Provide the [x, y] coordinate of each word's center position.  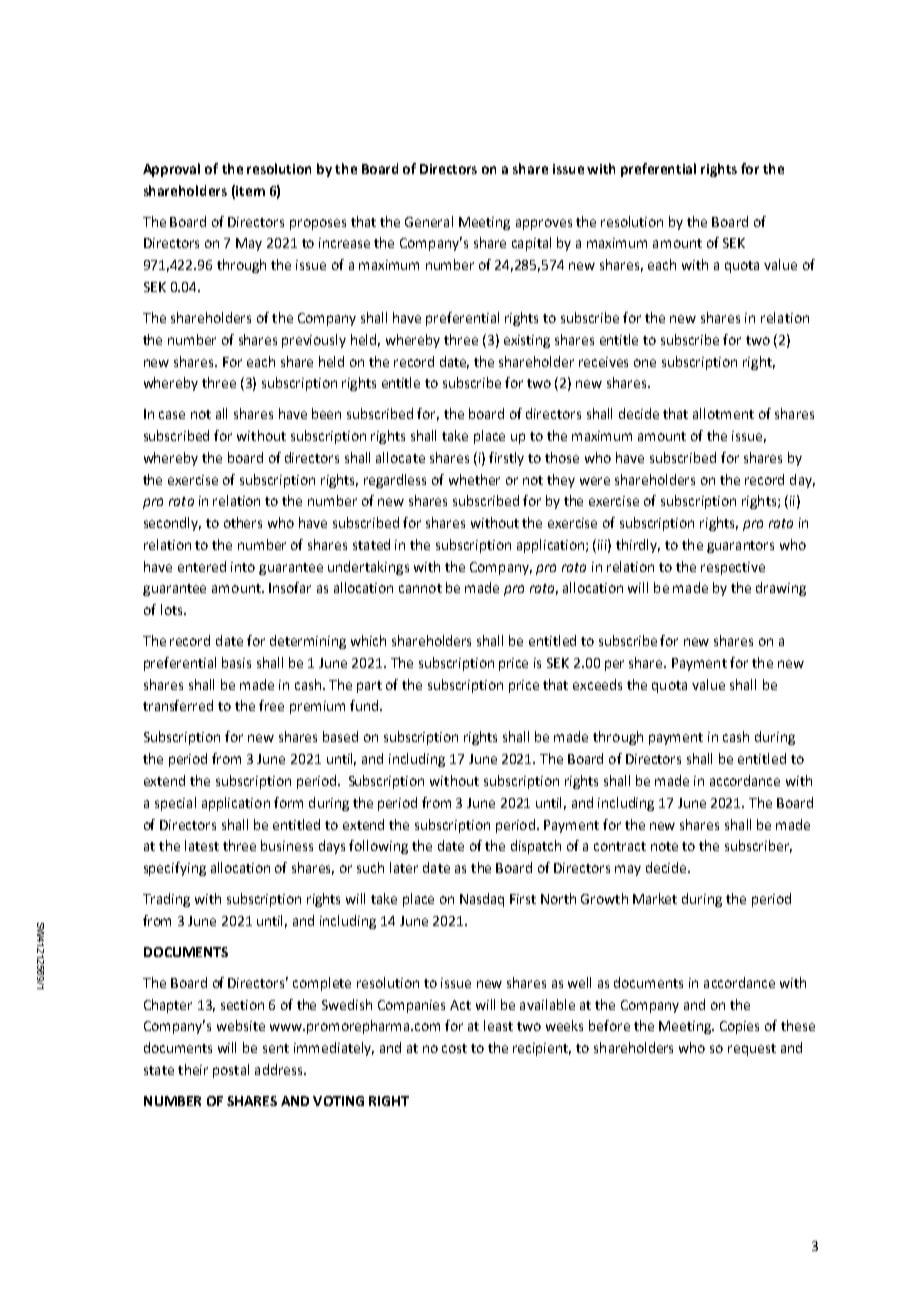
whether [474, 479]
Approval [171, 170]
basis [236, 662]
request [752, 1050]
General [429, 221]
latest [202, 845]
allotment [723, 413]
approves [544, 224]
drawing [781, 589]
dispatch [536, 847]
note [664, 846]
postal [231, 1071]
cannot [420, 588]
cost [454, 1048]
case [172, 415]
